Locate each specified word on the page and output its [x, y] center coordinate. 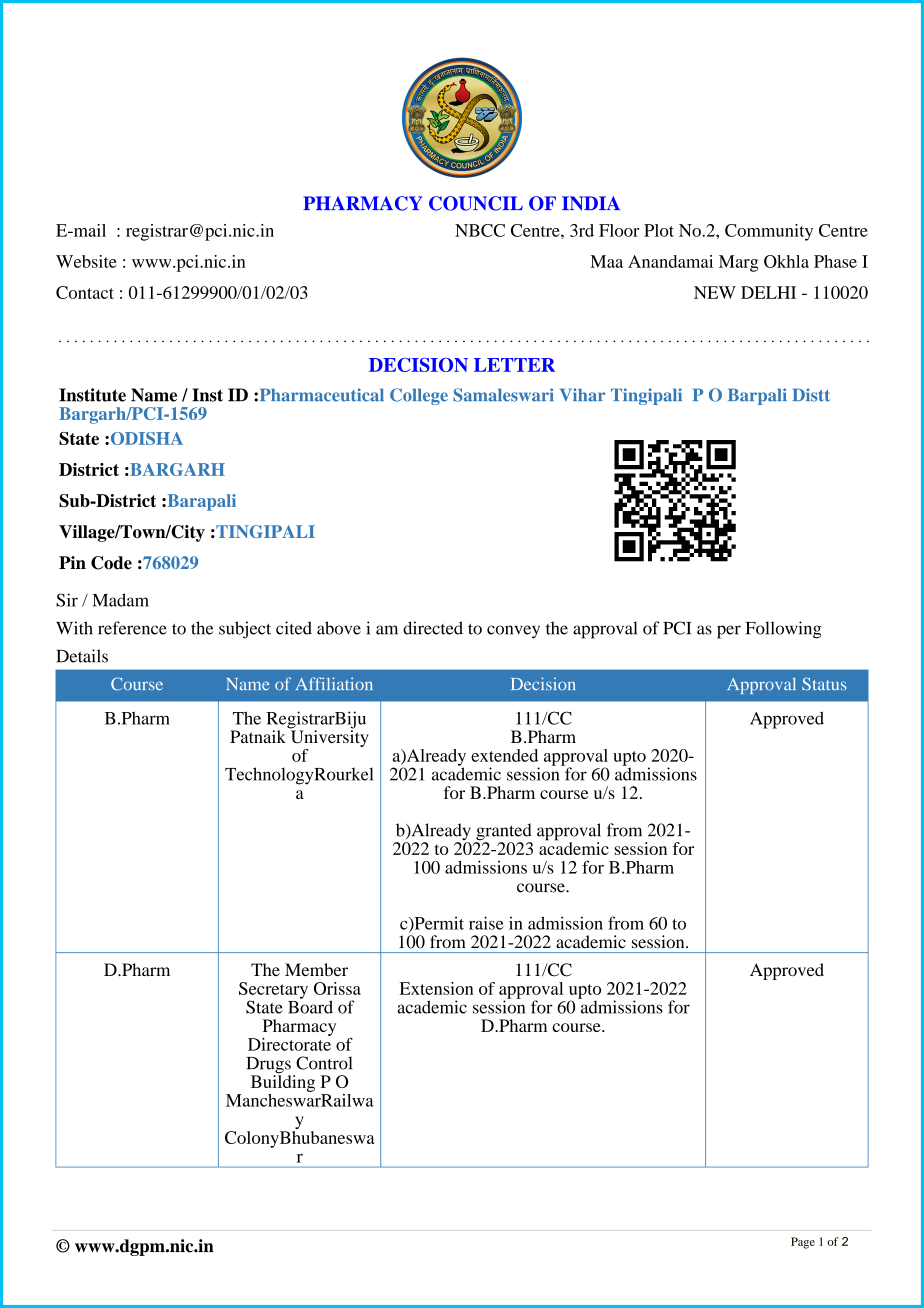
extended [504, 755]
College [419, 396]
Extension [437, 988]
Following [784, 630]
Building [283, 1082]
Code [111, 563]
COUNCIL [476, 203]
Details [82, 656]
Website [86, 261]
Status [824, 684]
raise [486, 923]
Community [769, 232]
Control [324, 1063]
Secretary [273, 991]
